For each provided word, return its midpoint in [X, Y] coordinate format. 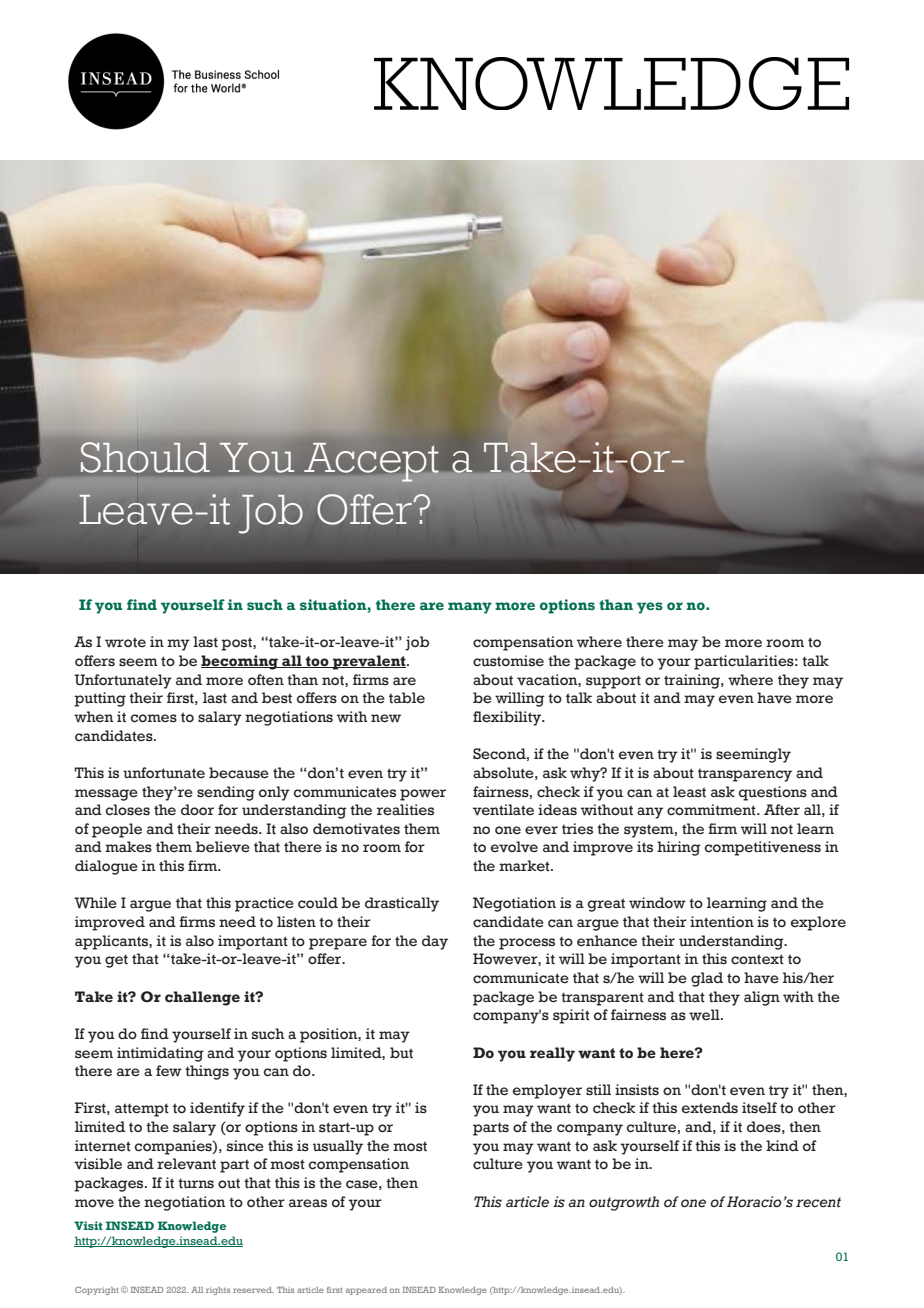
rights [218, 1291]
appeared [366, 1291]
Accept [371, 462]
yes [650, 608]
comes [153, 718]
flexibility [508, 718]
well [705, 1015]
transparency [745, 775]
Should [145, 457]
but [401, 1053]
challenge [202, 998]
